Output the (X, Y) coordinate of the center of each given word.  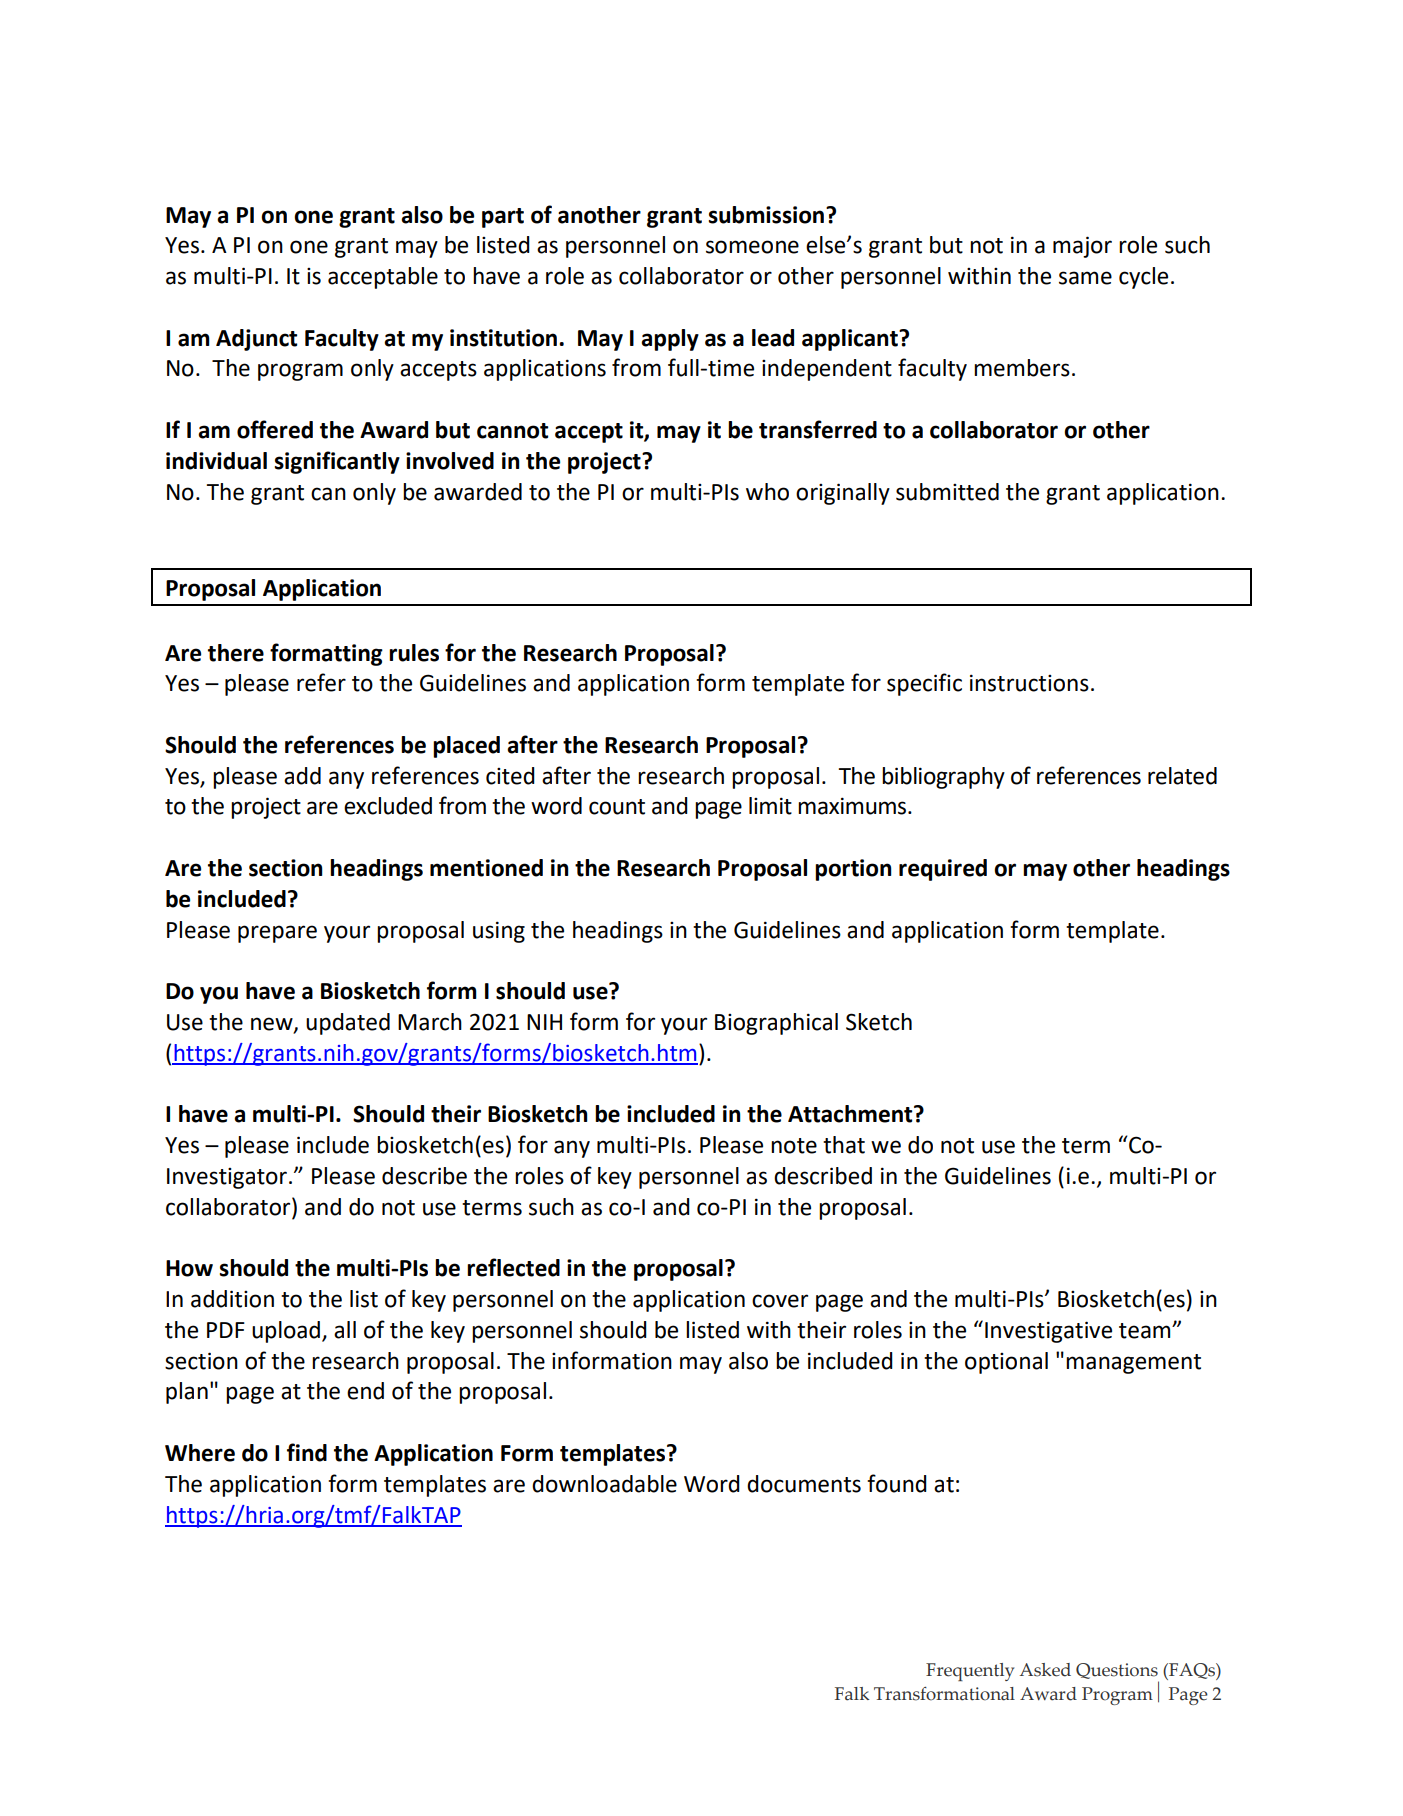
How (189, 1268)
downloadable (604, 1484)
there (236, 653)
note (794, 1146)
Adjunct (256, 340)
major (1082, 247)
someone (752, 247)
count (617, 807)
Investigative (1048, 1332)
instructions (1029, 683)
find (307, 1452)
